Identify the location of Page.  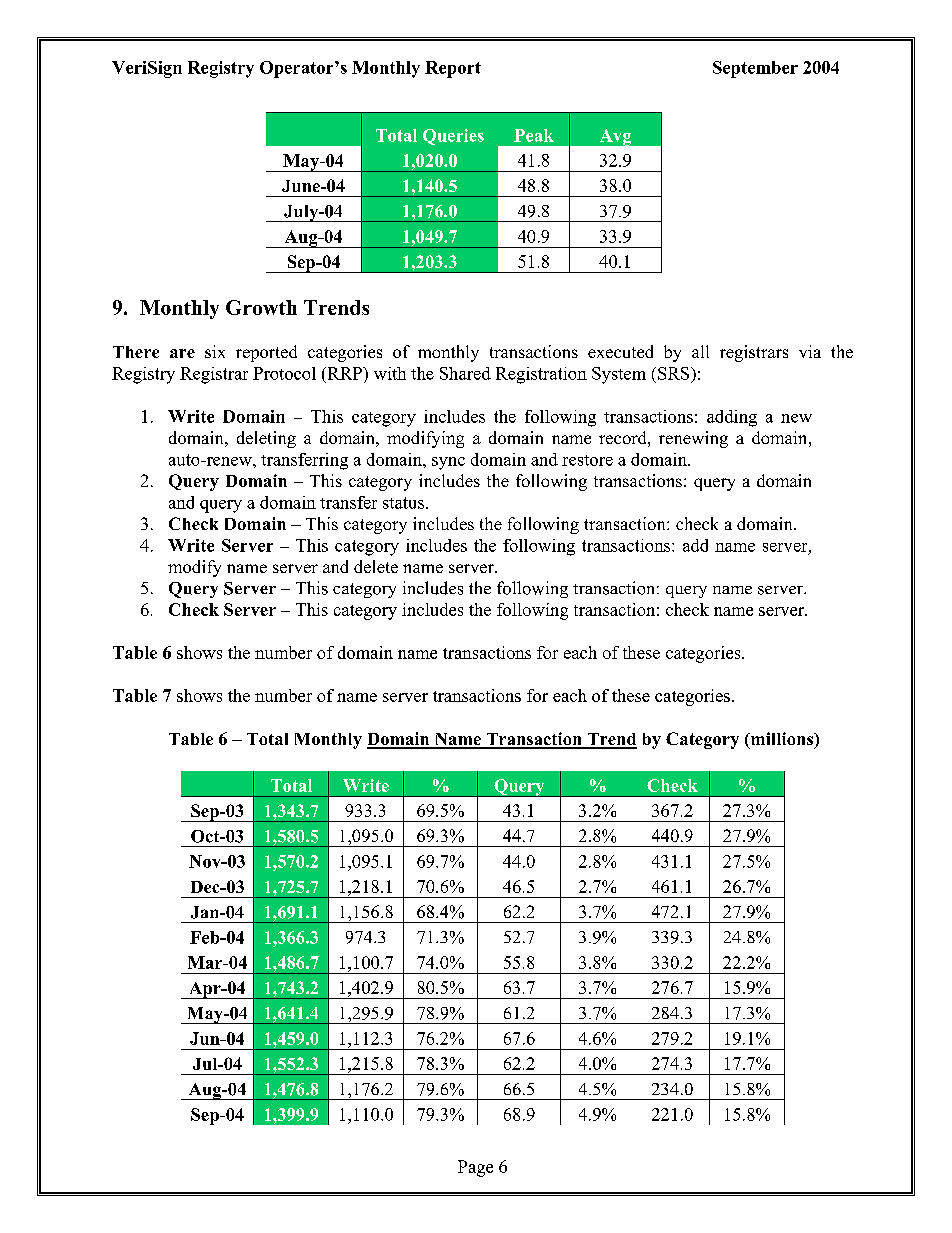
(475, 1168).
